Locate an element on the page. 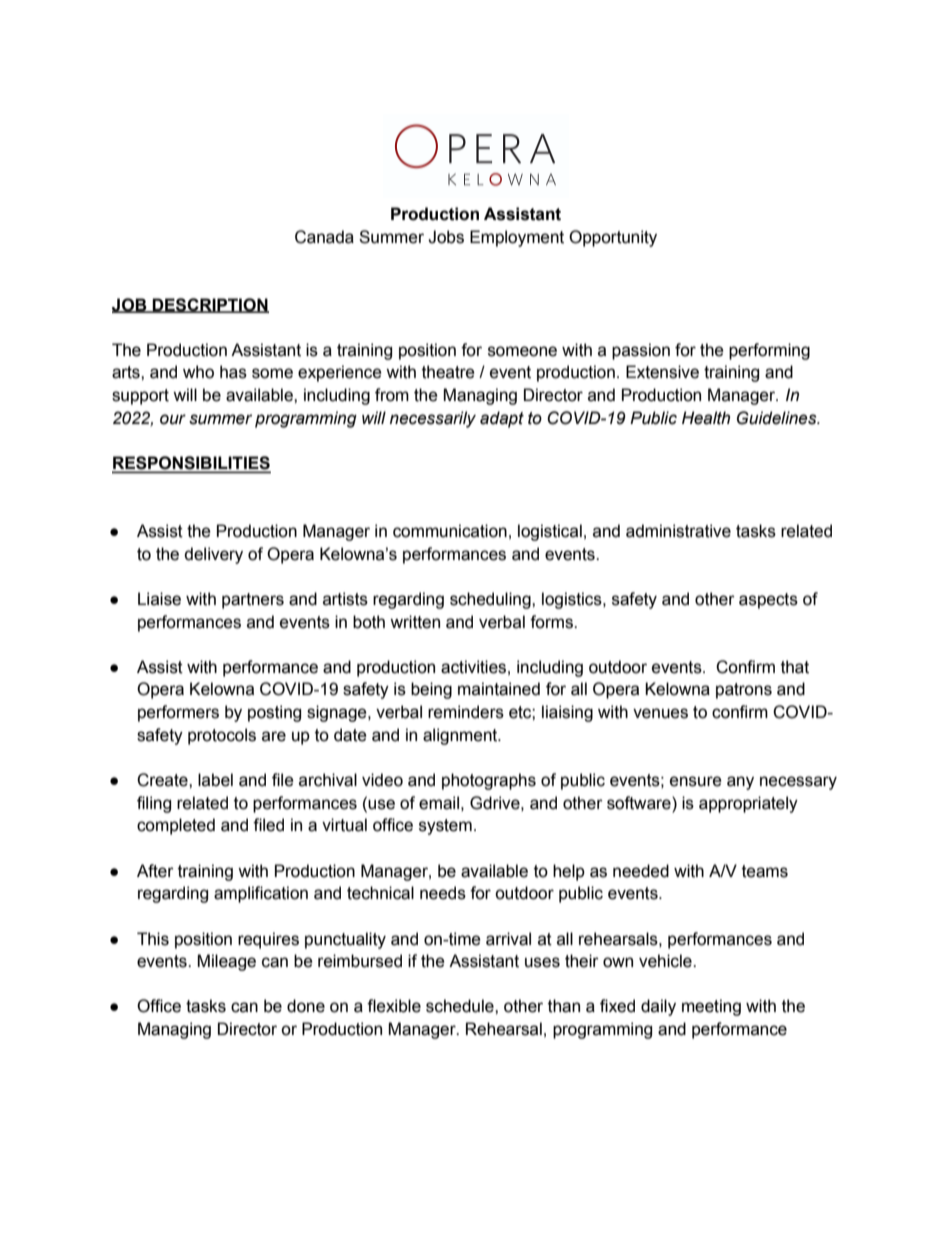  scheduling is located at coordinates (491, 600).
